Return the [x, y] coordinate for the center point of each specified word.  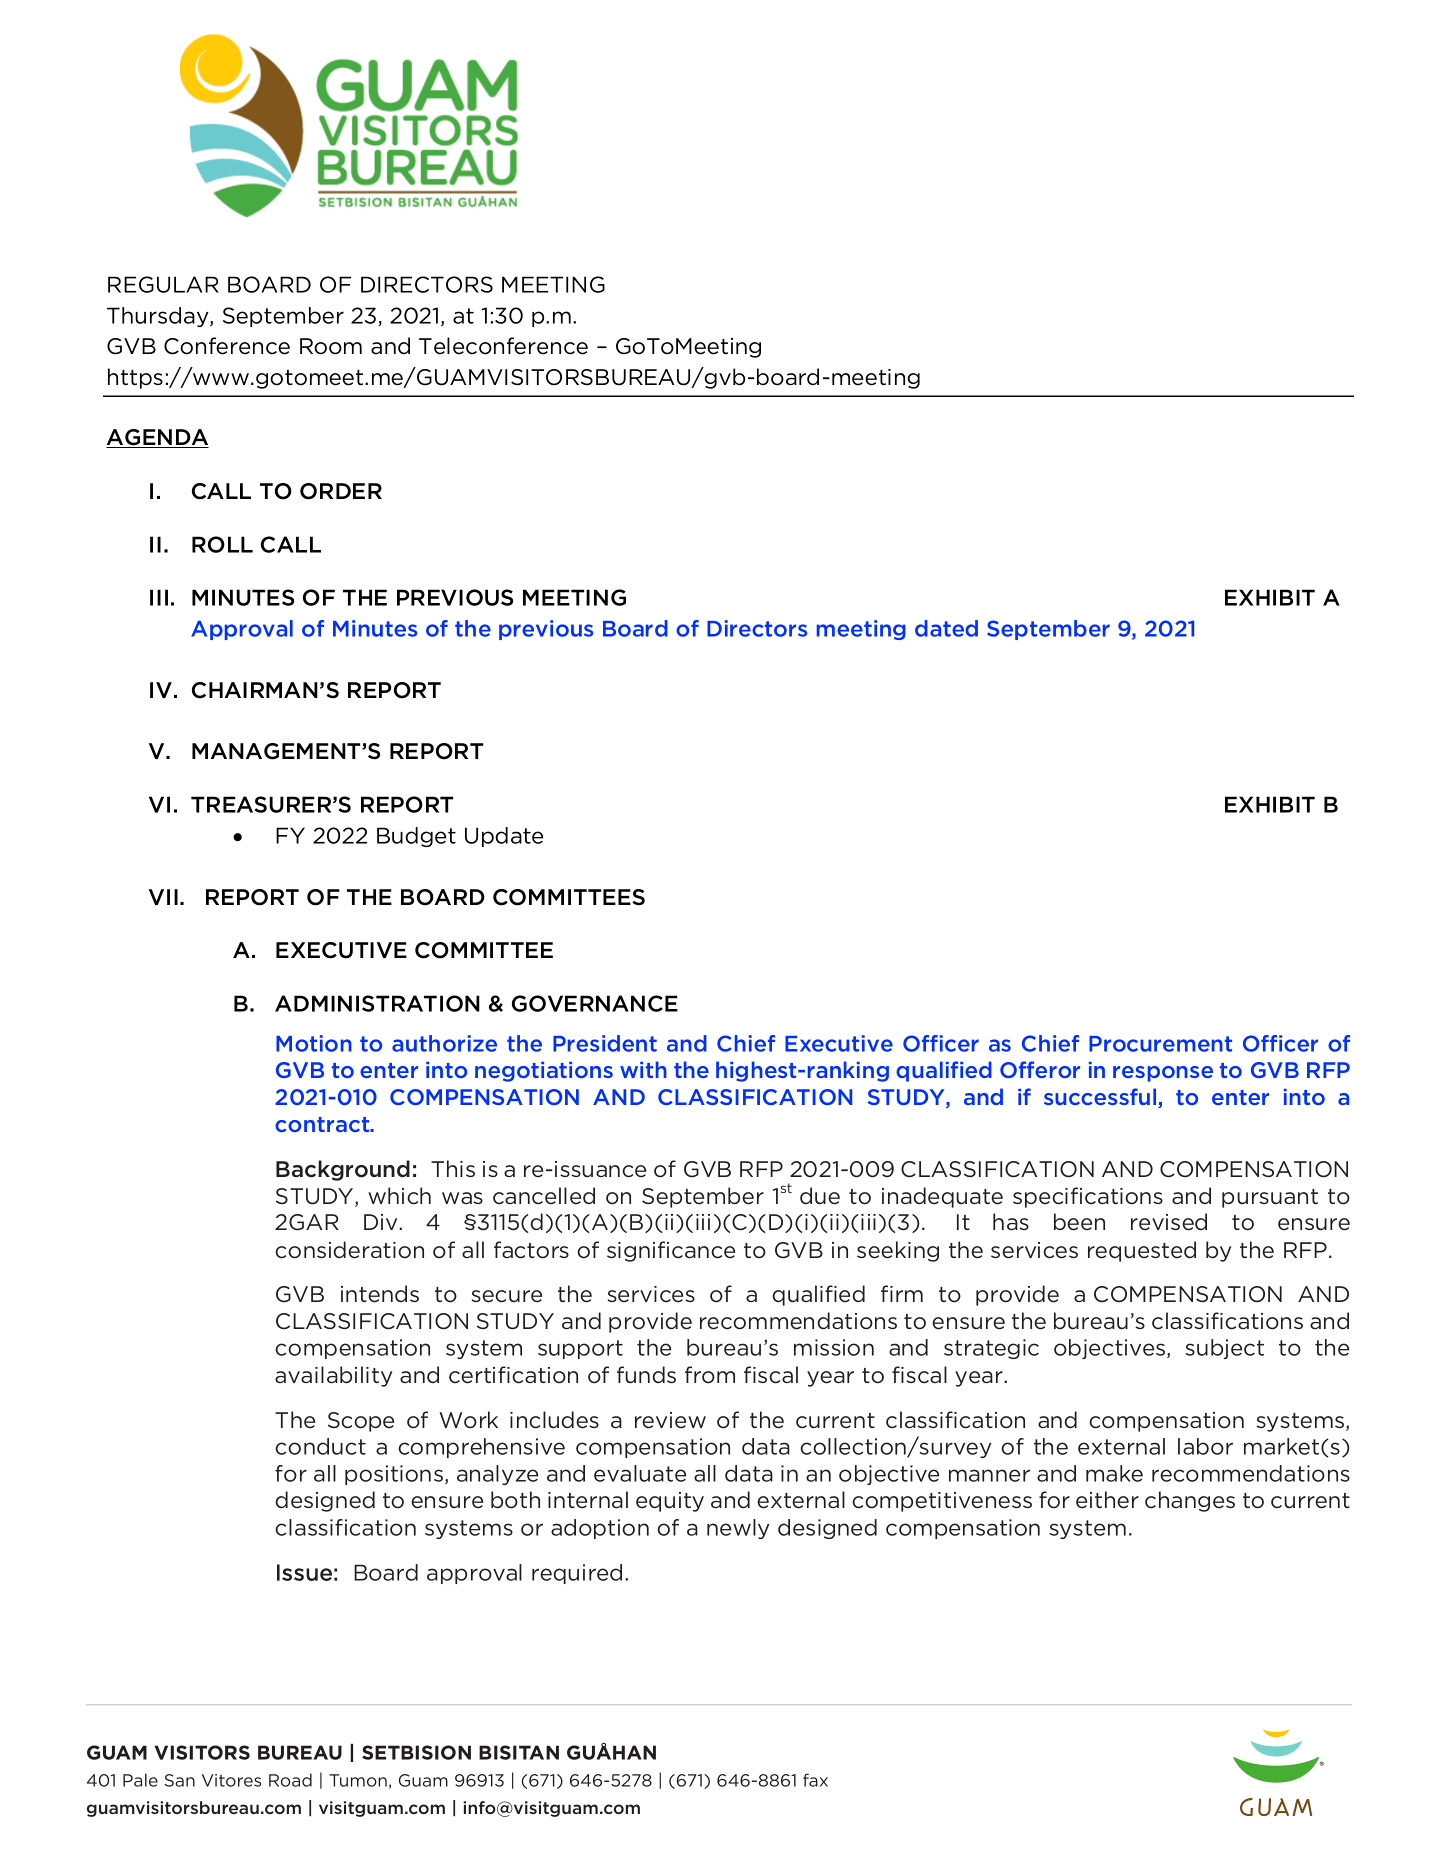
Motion [314, 1043]
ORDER [341, 491]
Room [331, 346]
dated [946, 628]
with [643, 1069]
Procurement [1160, 1044]
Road [290, 1780]
